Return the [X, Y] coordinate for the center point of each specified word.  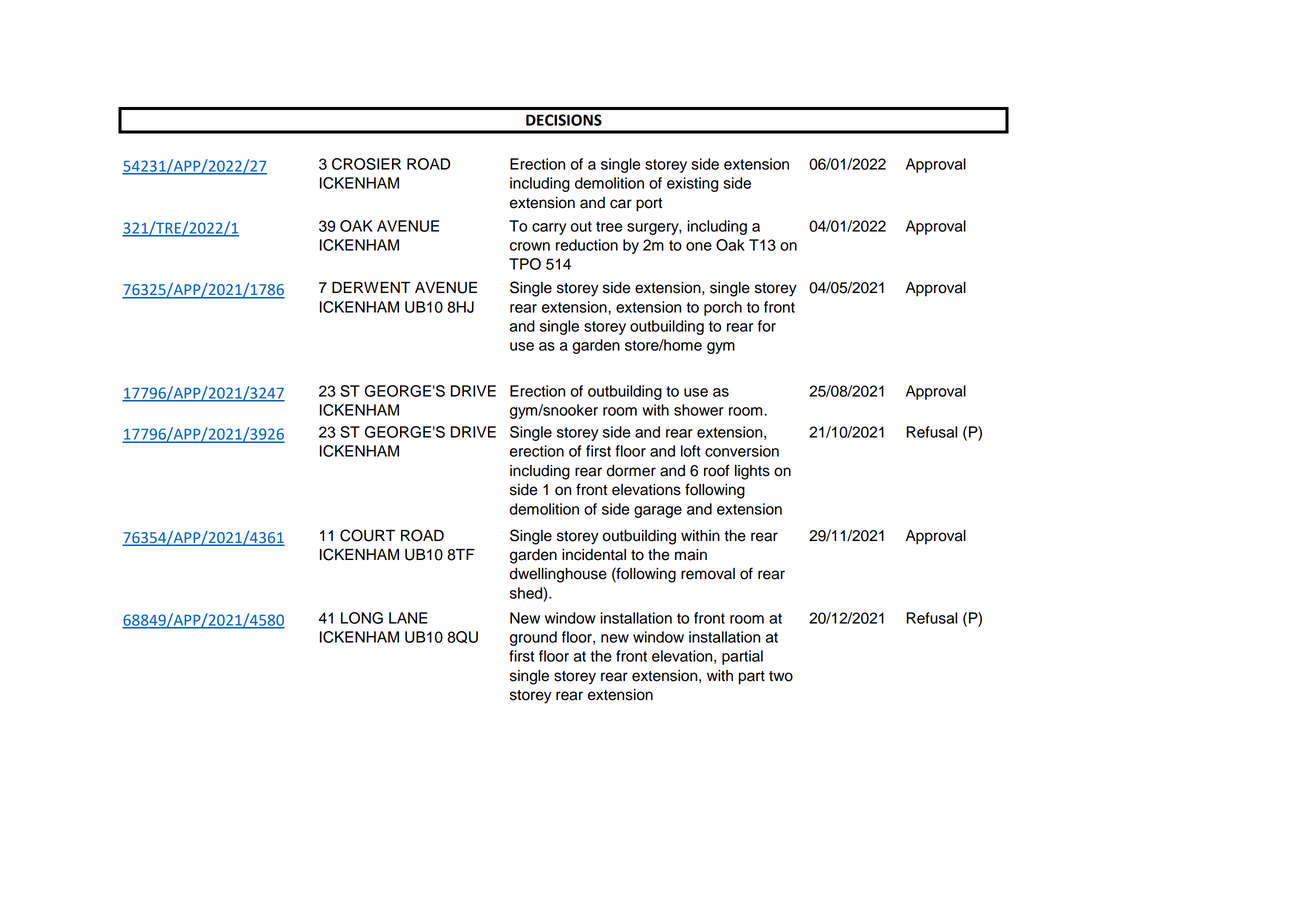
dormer [631, 471]
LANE [408, 618]
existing [692, 184]
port [649, 205]
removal [708, 574]
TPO [525, 264]
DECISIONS [564, 120]
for [767, 326]
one [699, 246]
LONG [362, 618]
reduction [587, 245]
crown [530, 246]
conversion [742, 451]
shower [699, 410]
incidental [594, 555]
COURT [367, 535]
